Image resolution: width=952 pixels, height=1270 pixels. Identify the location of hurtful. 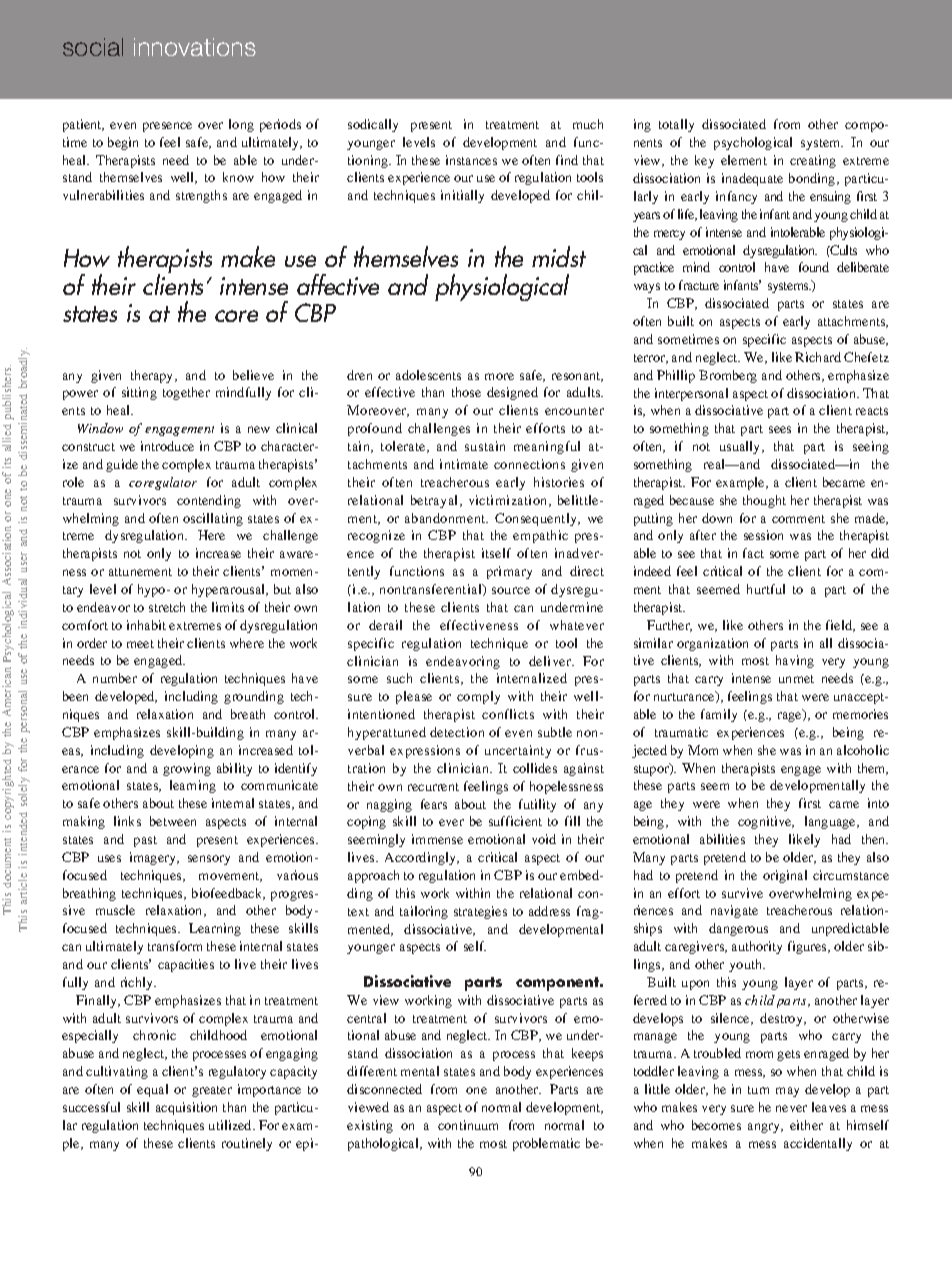
(766, 589).
